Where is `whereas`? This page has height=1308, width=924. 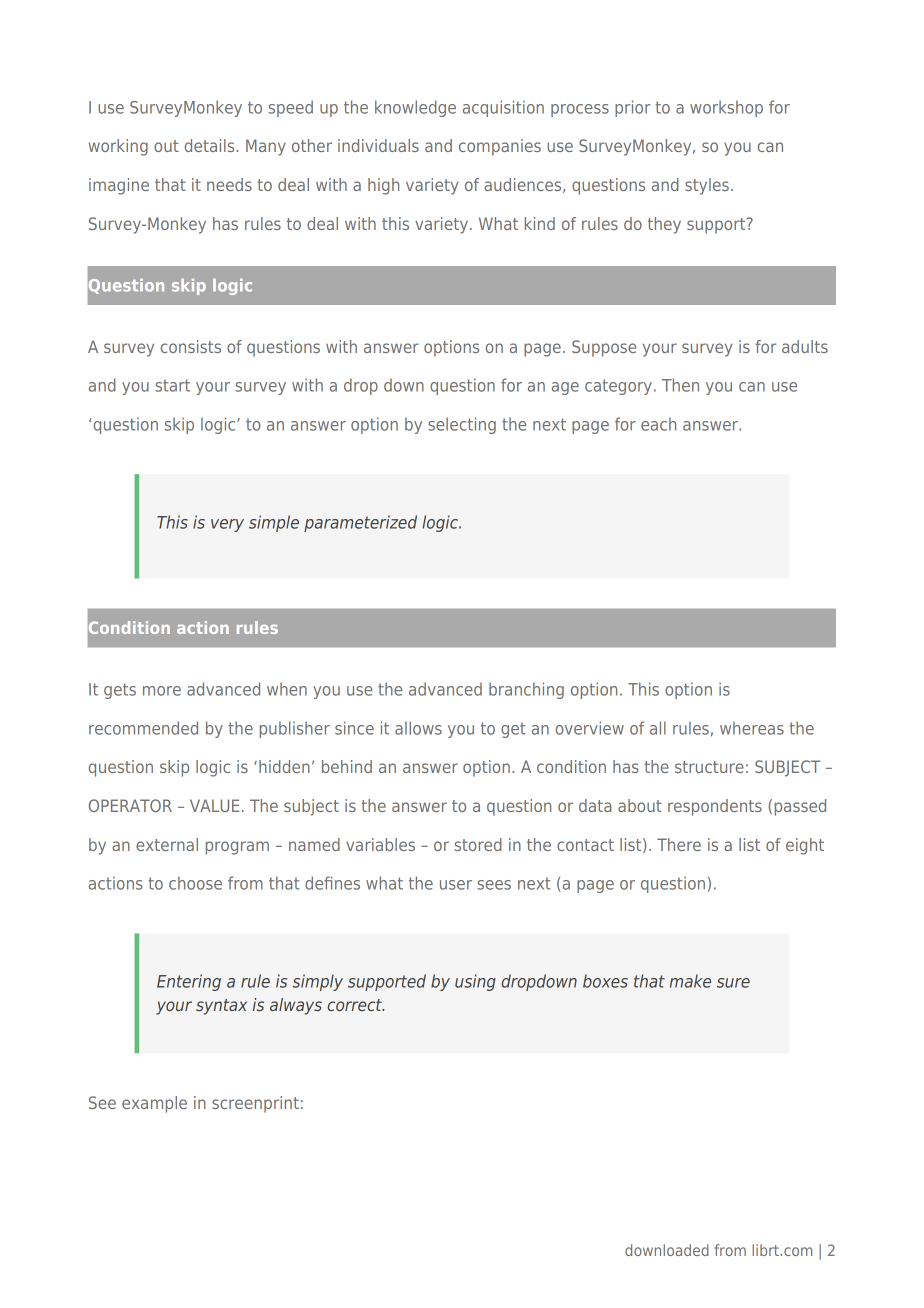
whereas is located at coordinates (752, 728).
